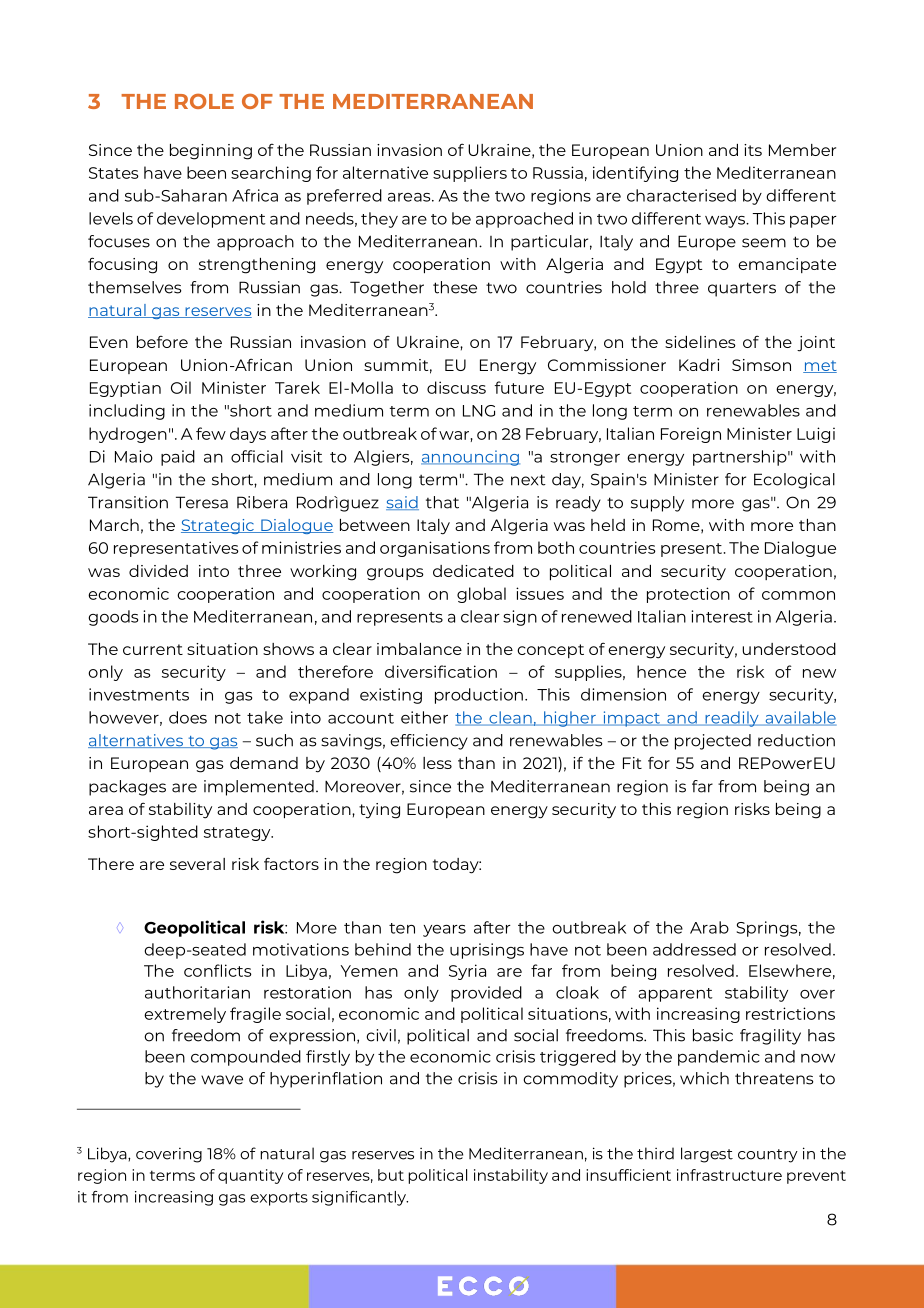 The image size is (924, 1308). What do you see at coordinates (470, 174) in the screenshot?
I see `suppliers` at bounding box center [470, 174].
